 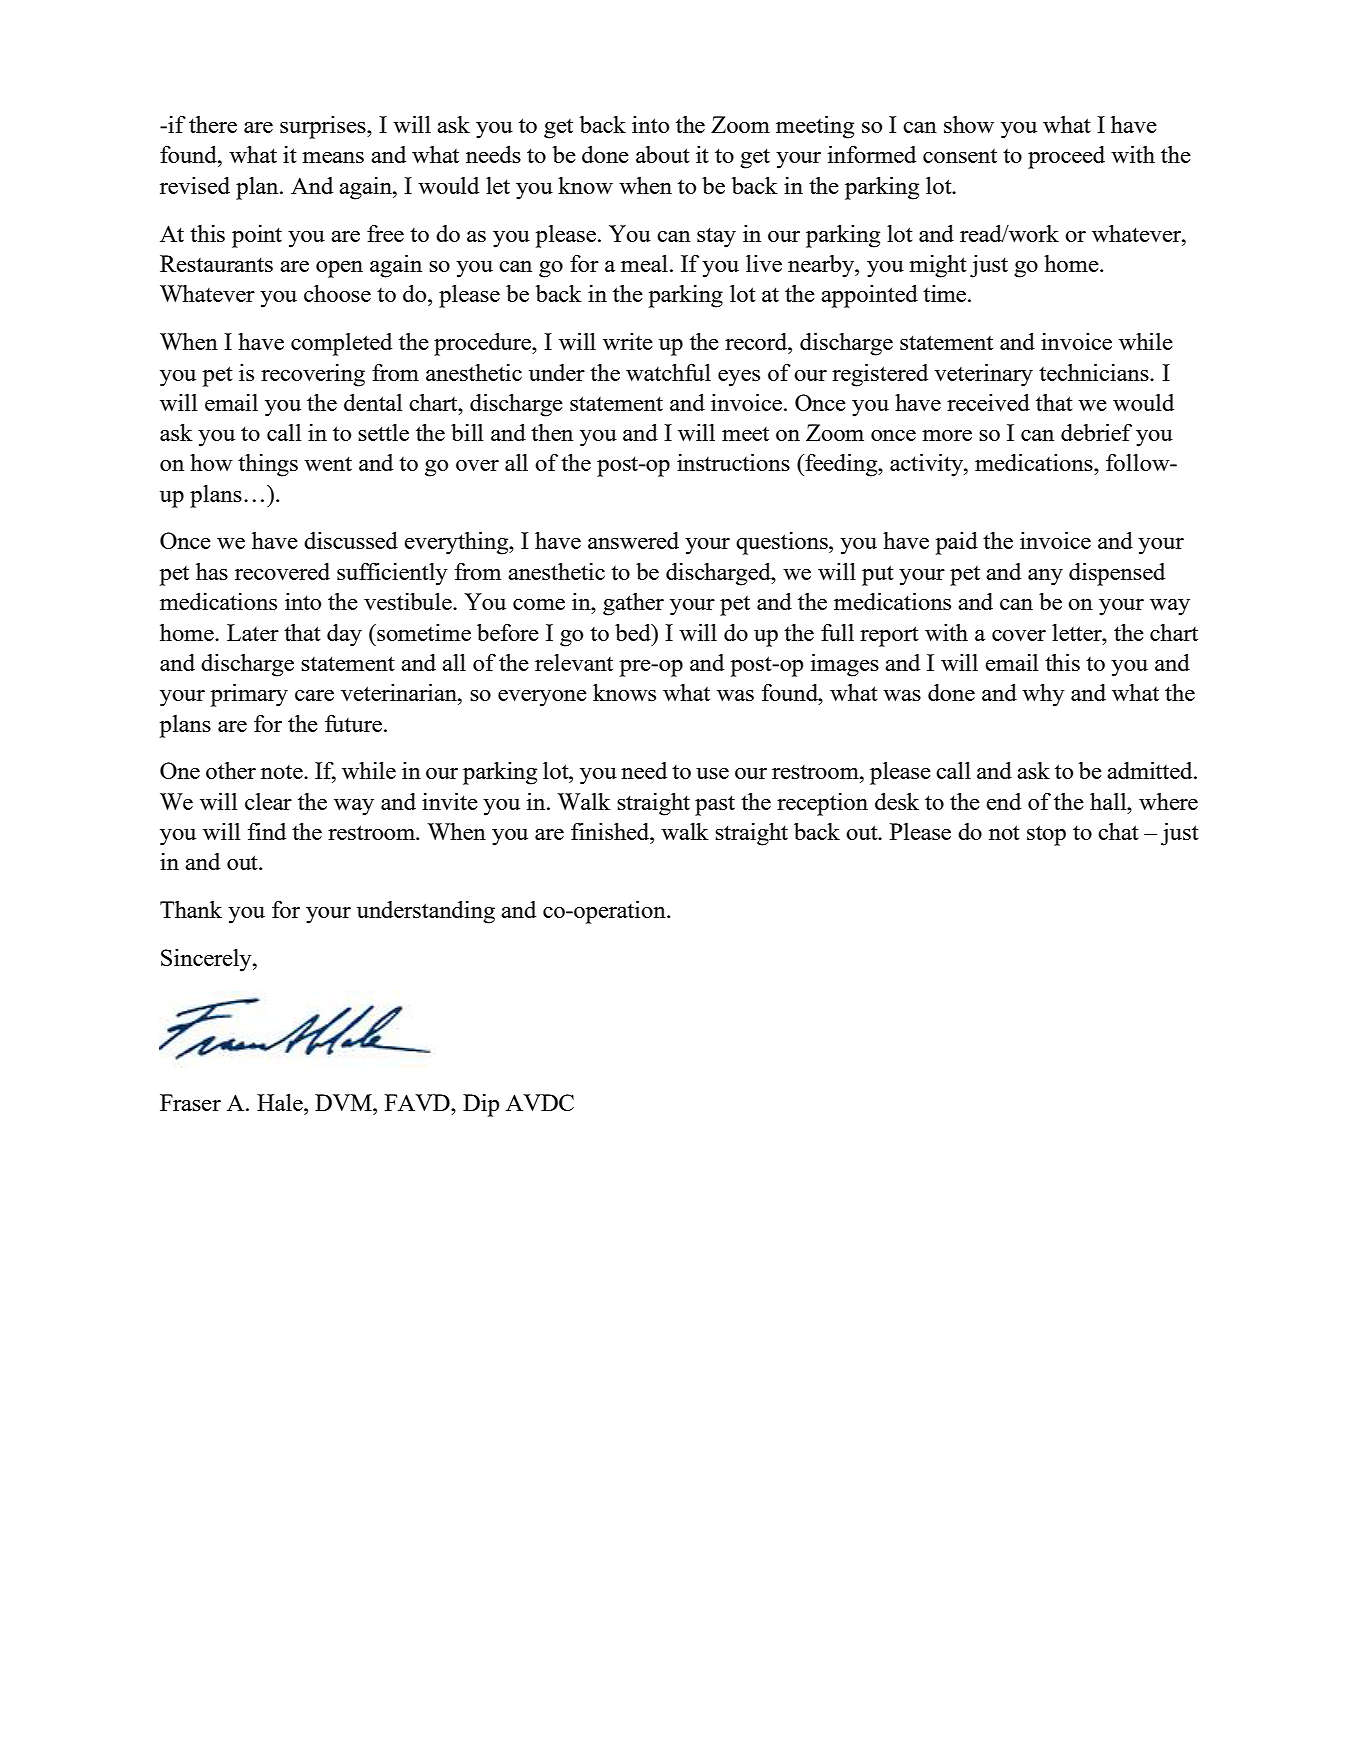 What do you see at coordinates (668, 372) in the screenshot?
I see `watchful` at bounding box center [668, 372].
